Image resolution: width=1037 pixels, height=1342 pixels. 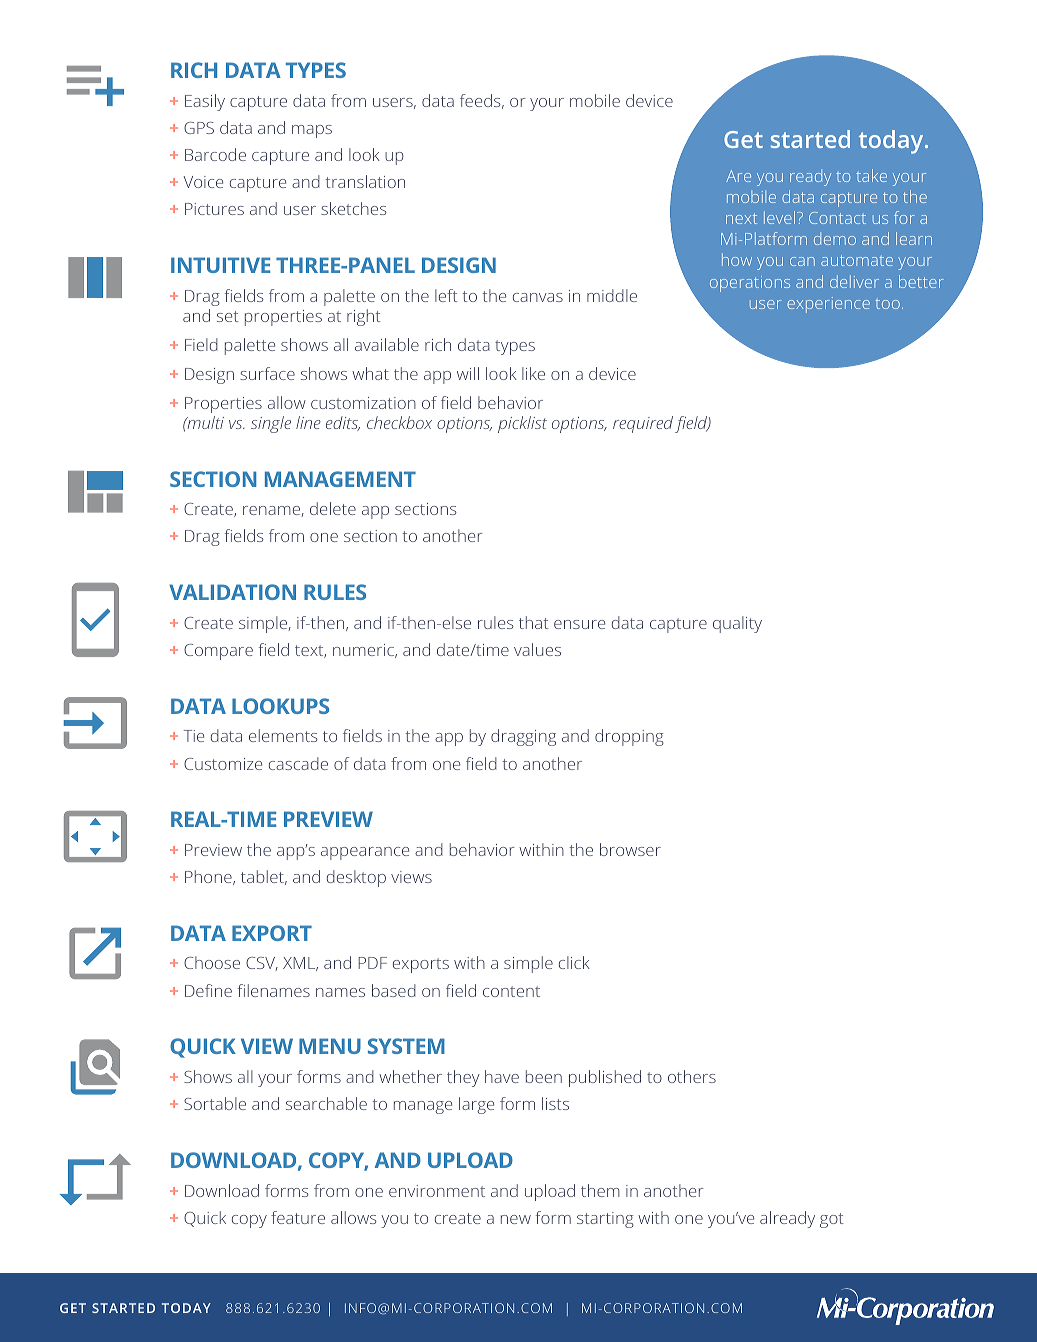 I want to click on take, so click(x=871, y=175).
